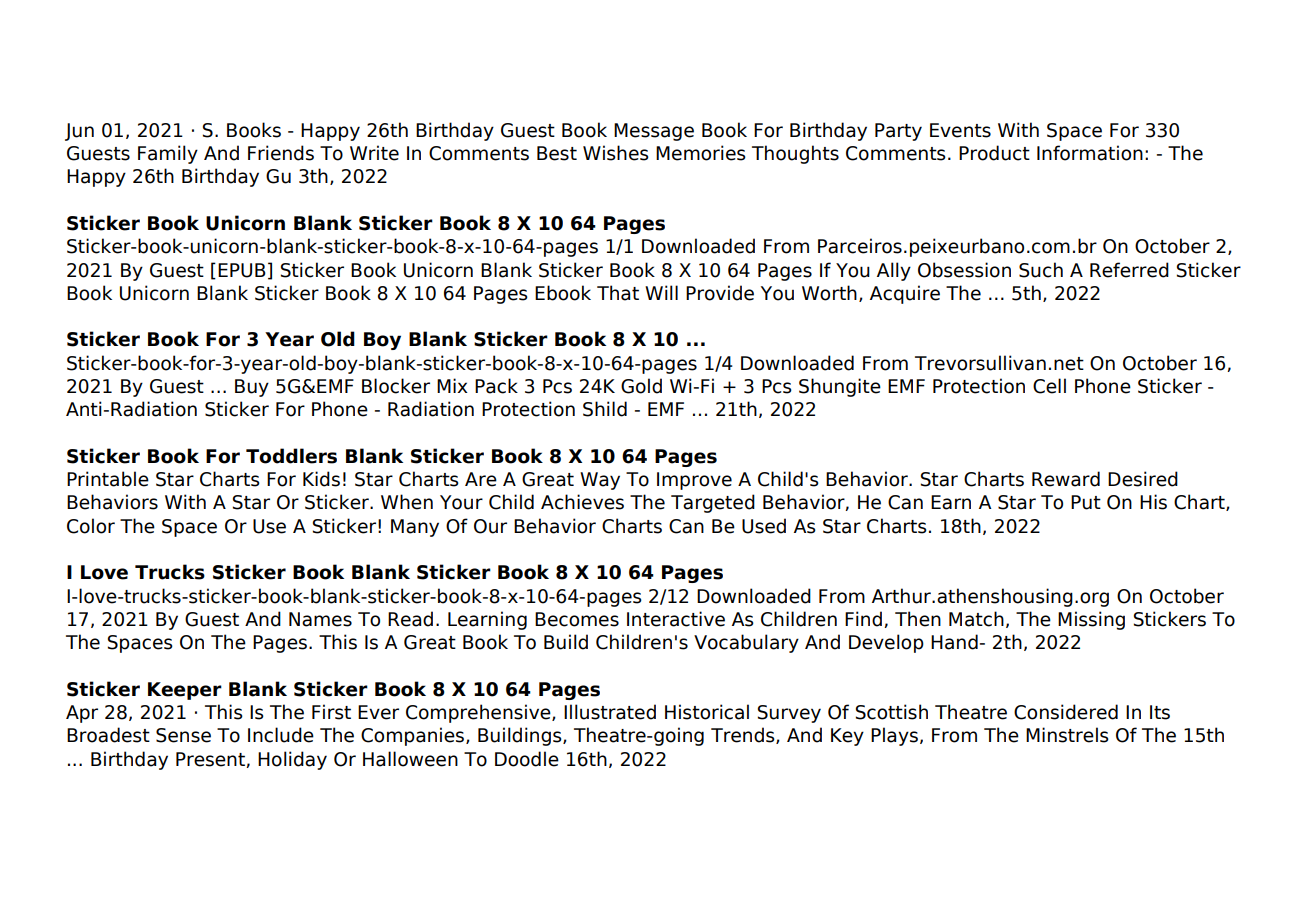 The height and width of the image is (924, 1308). What do you see at coordinates (1066, 479) in the image?
I see `Reward` at bounding box center [1066, 479].
